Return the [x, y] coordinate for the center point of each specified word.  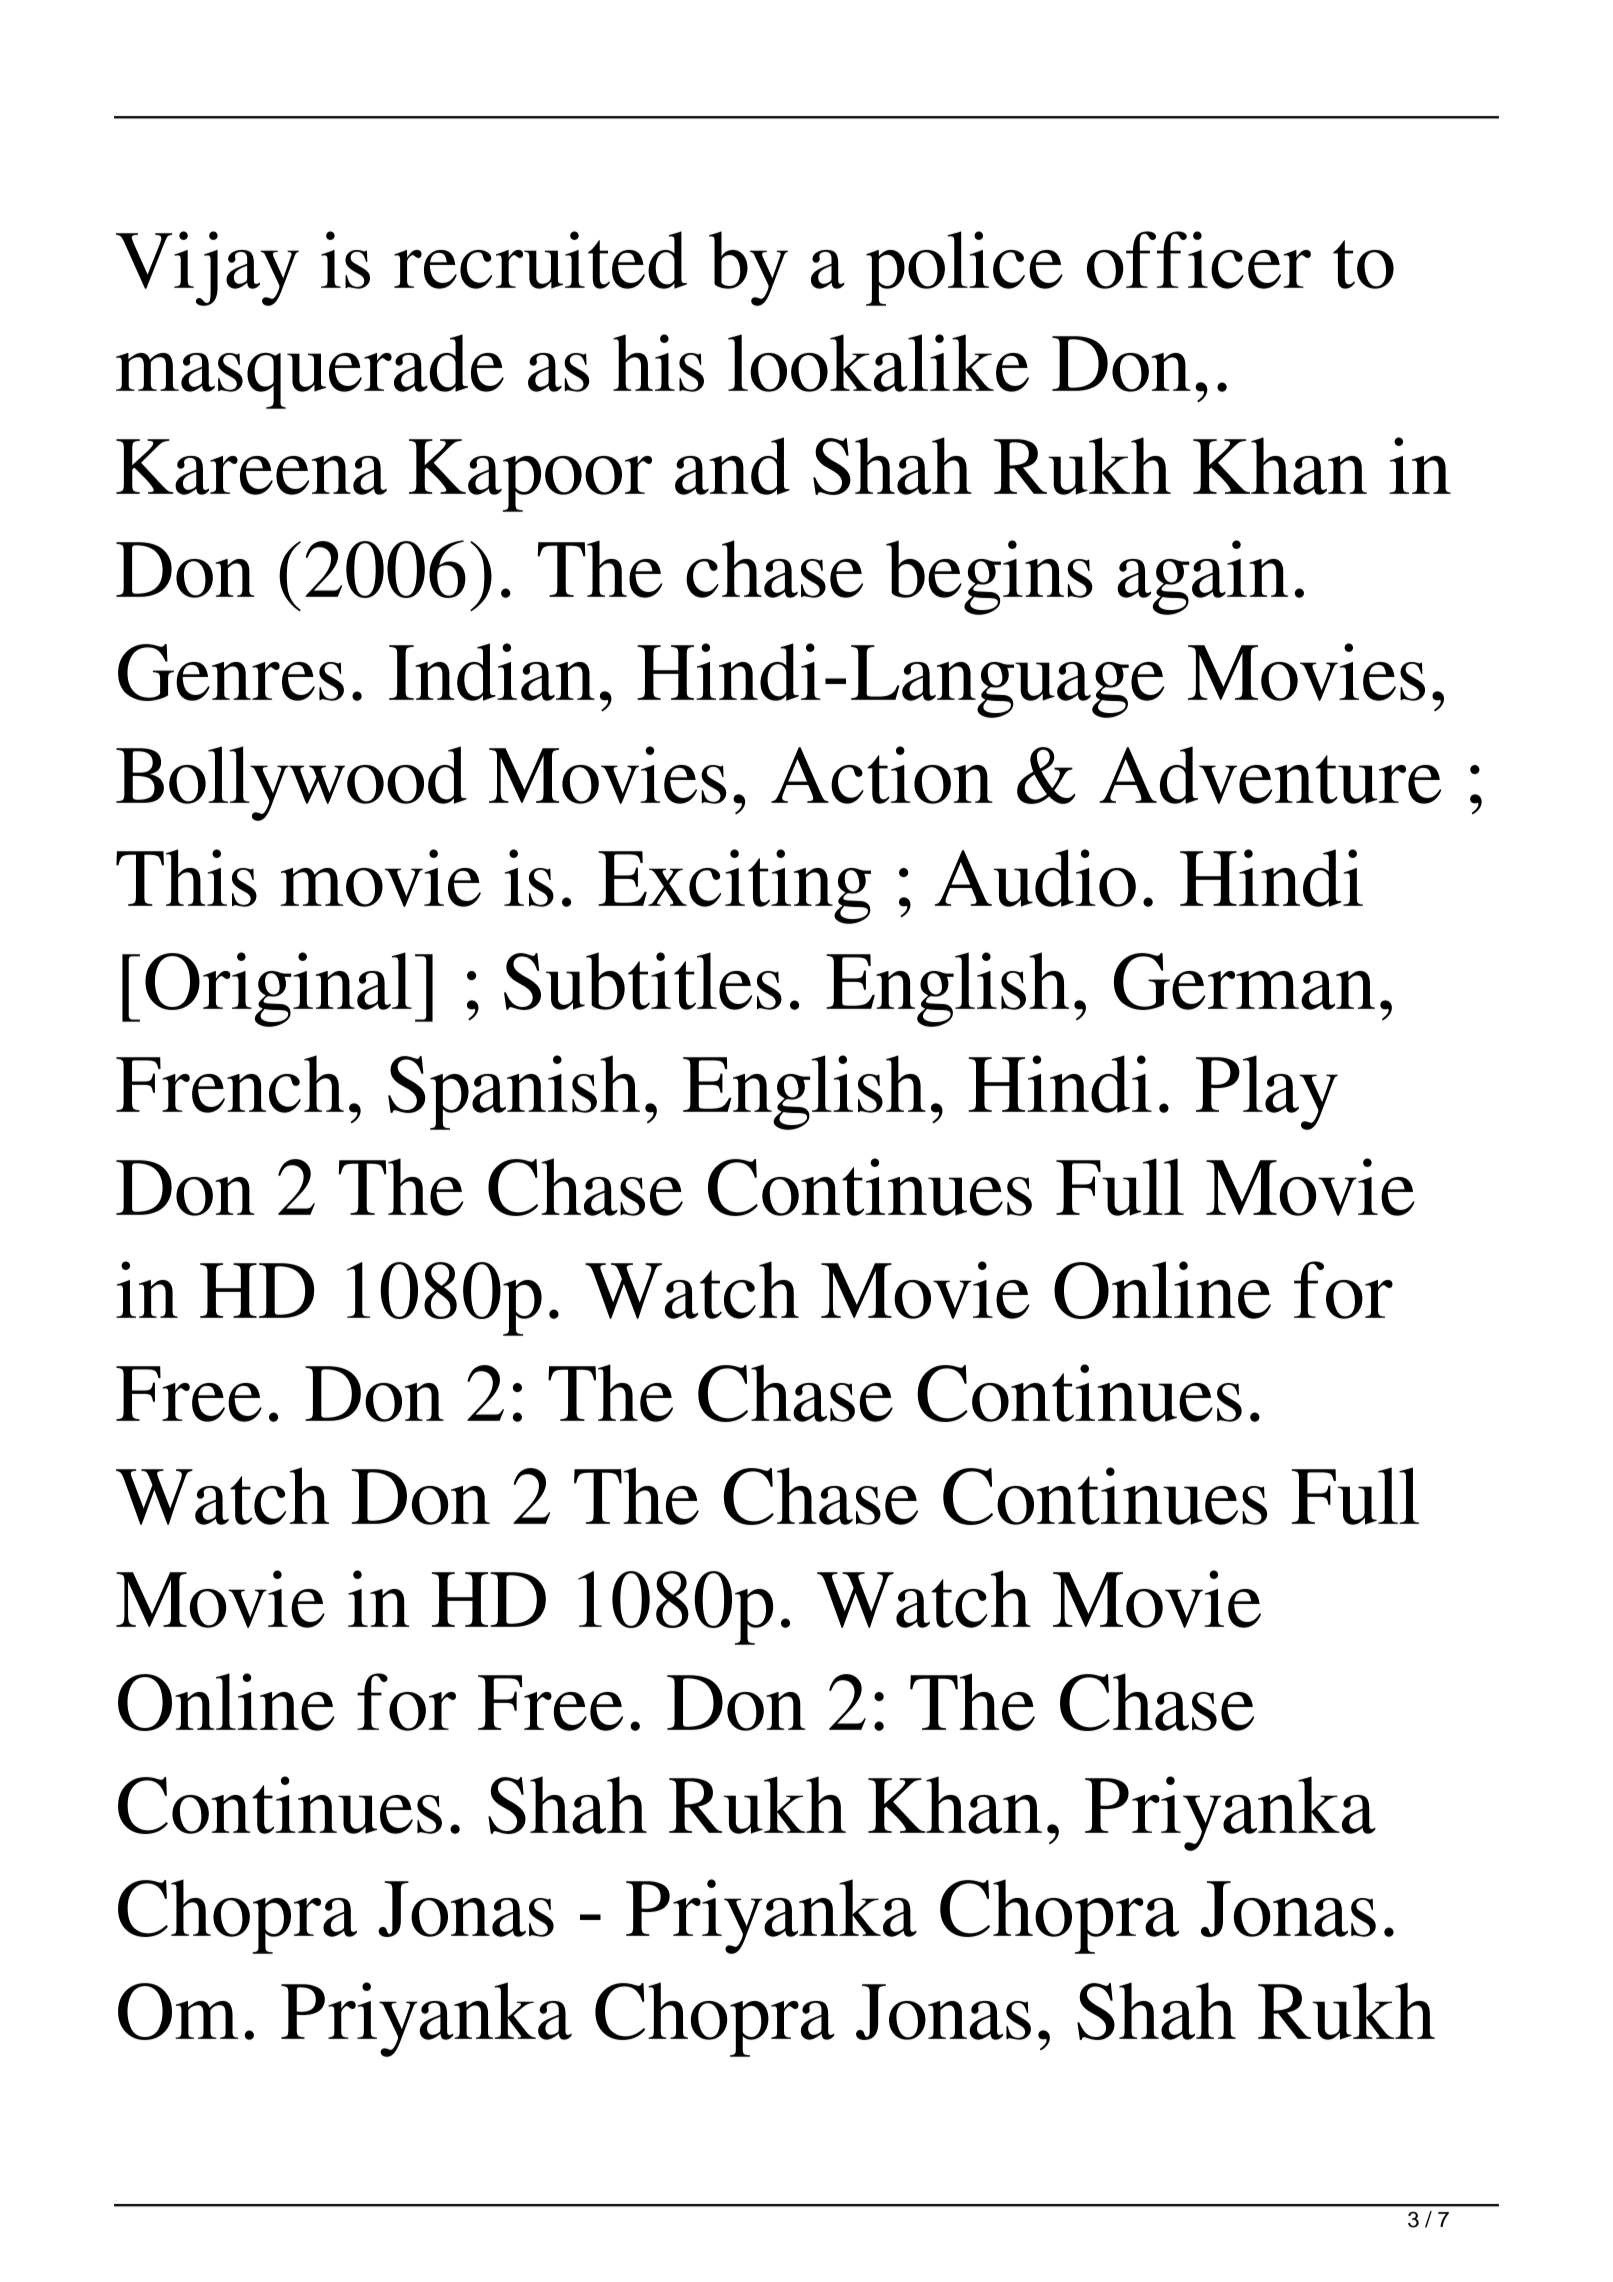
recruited [540, 260]
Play [1267, 1092]
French [230, 1084]
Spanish [514, 1092]
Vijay [207, 268]
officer [1199, 260]
